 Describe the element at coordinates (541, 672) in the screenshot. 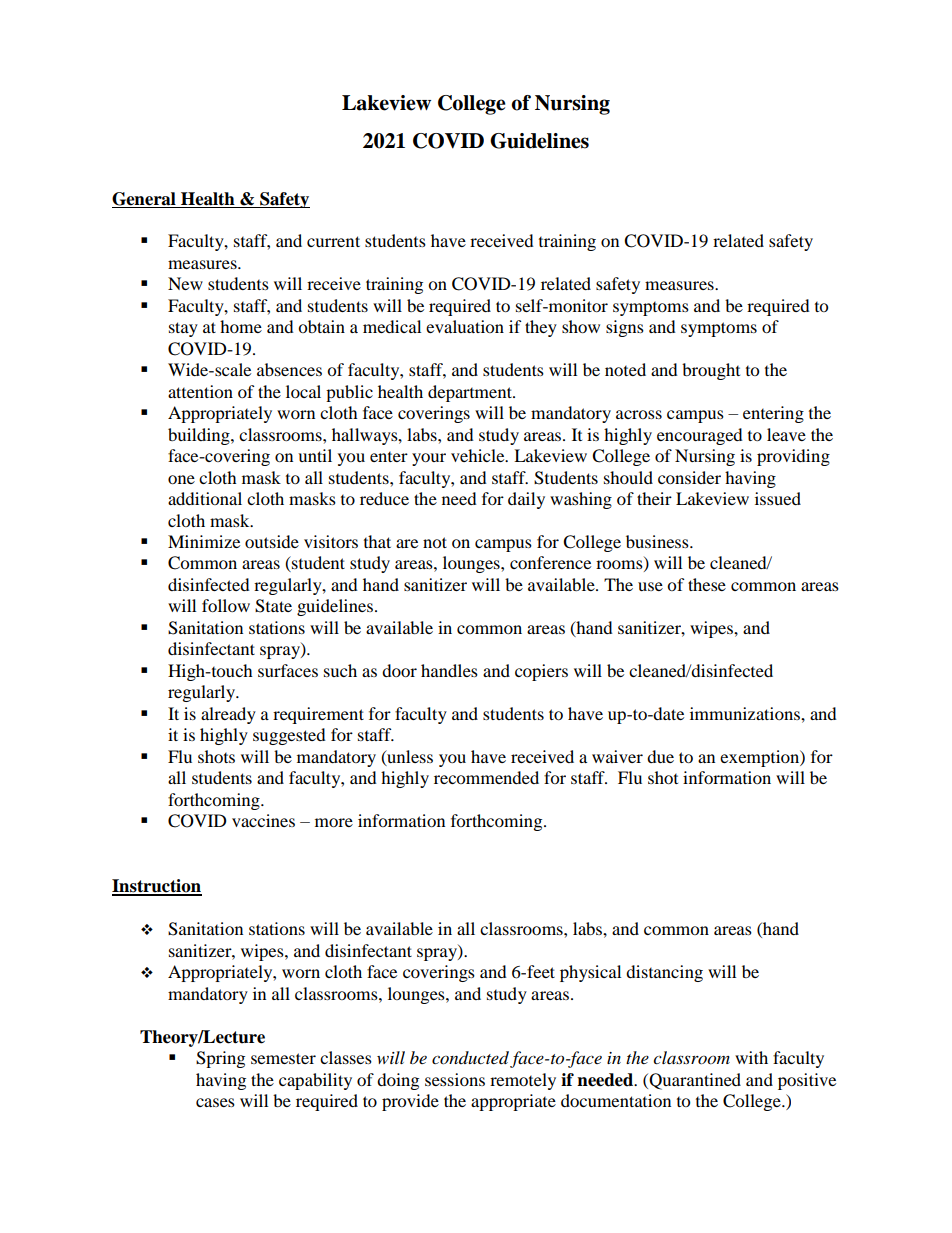

I see `copiers` at that location.
